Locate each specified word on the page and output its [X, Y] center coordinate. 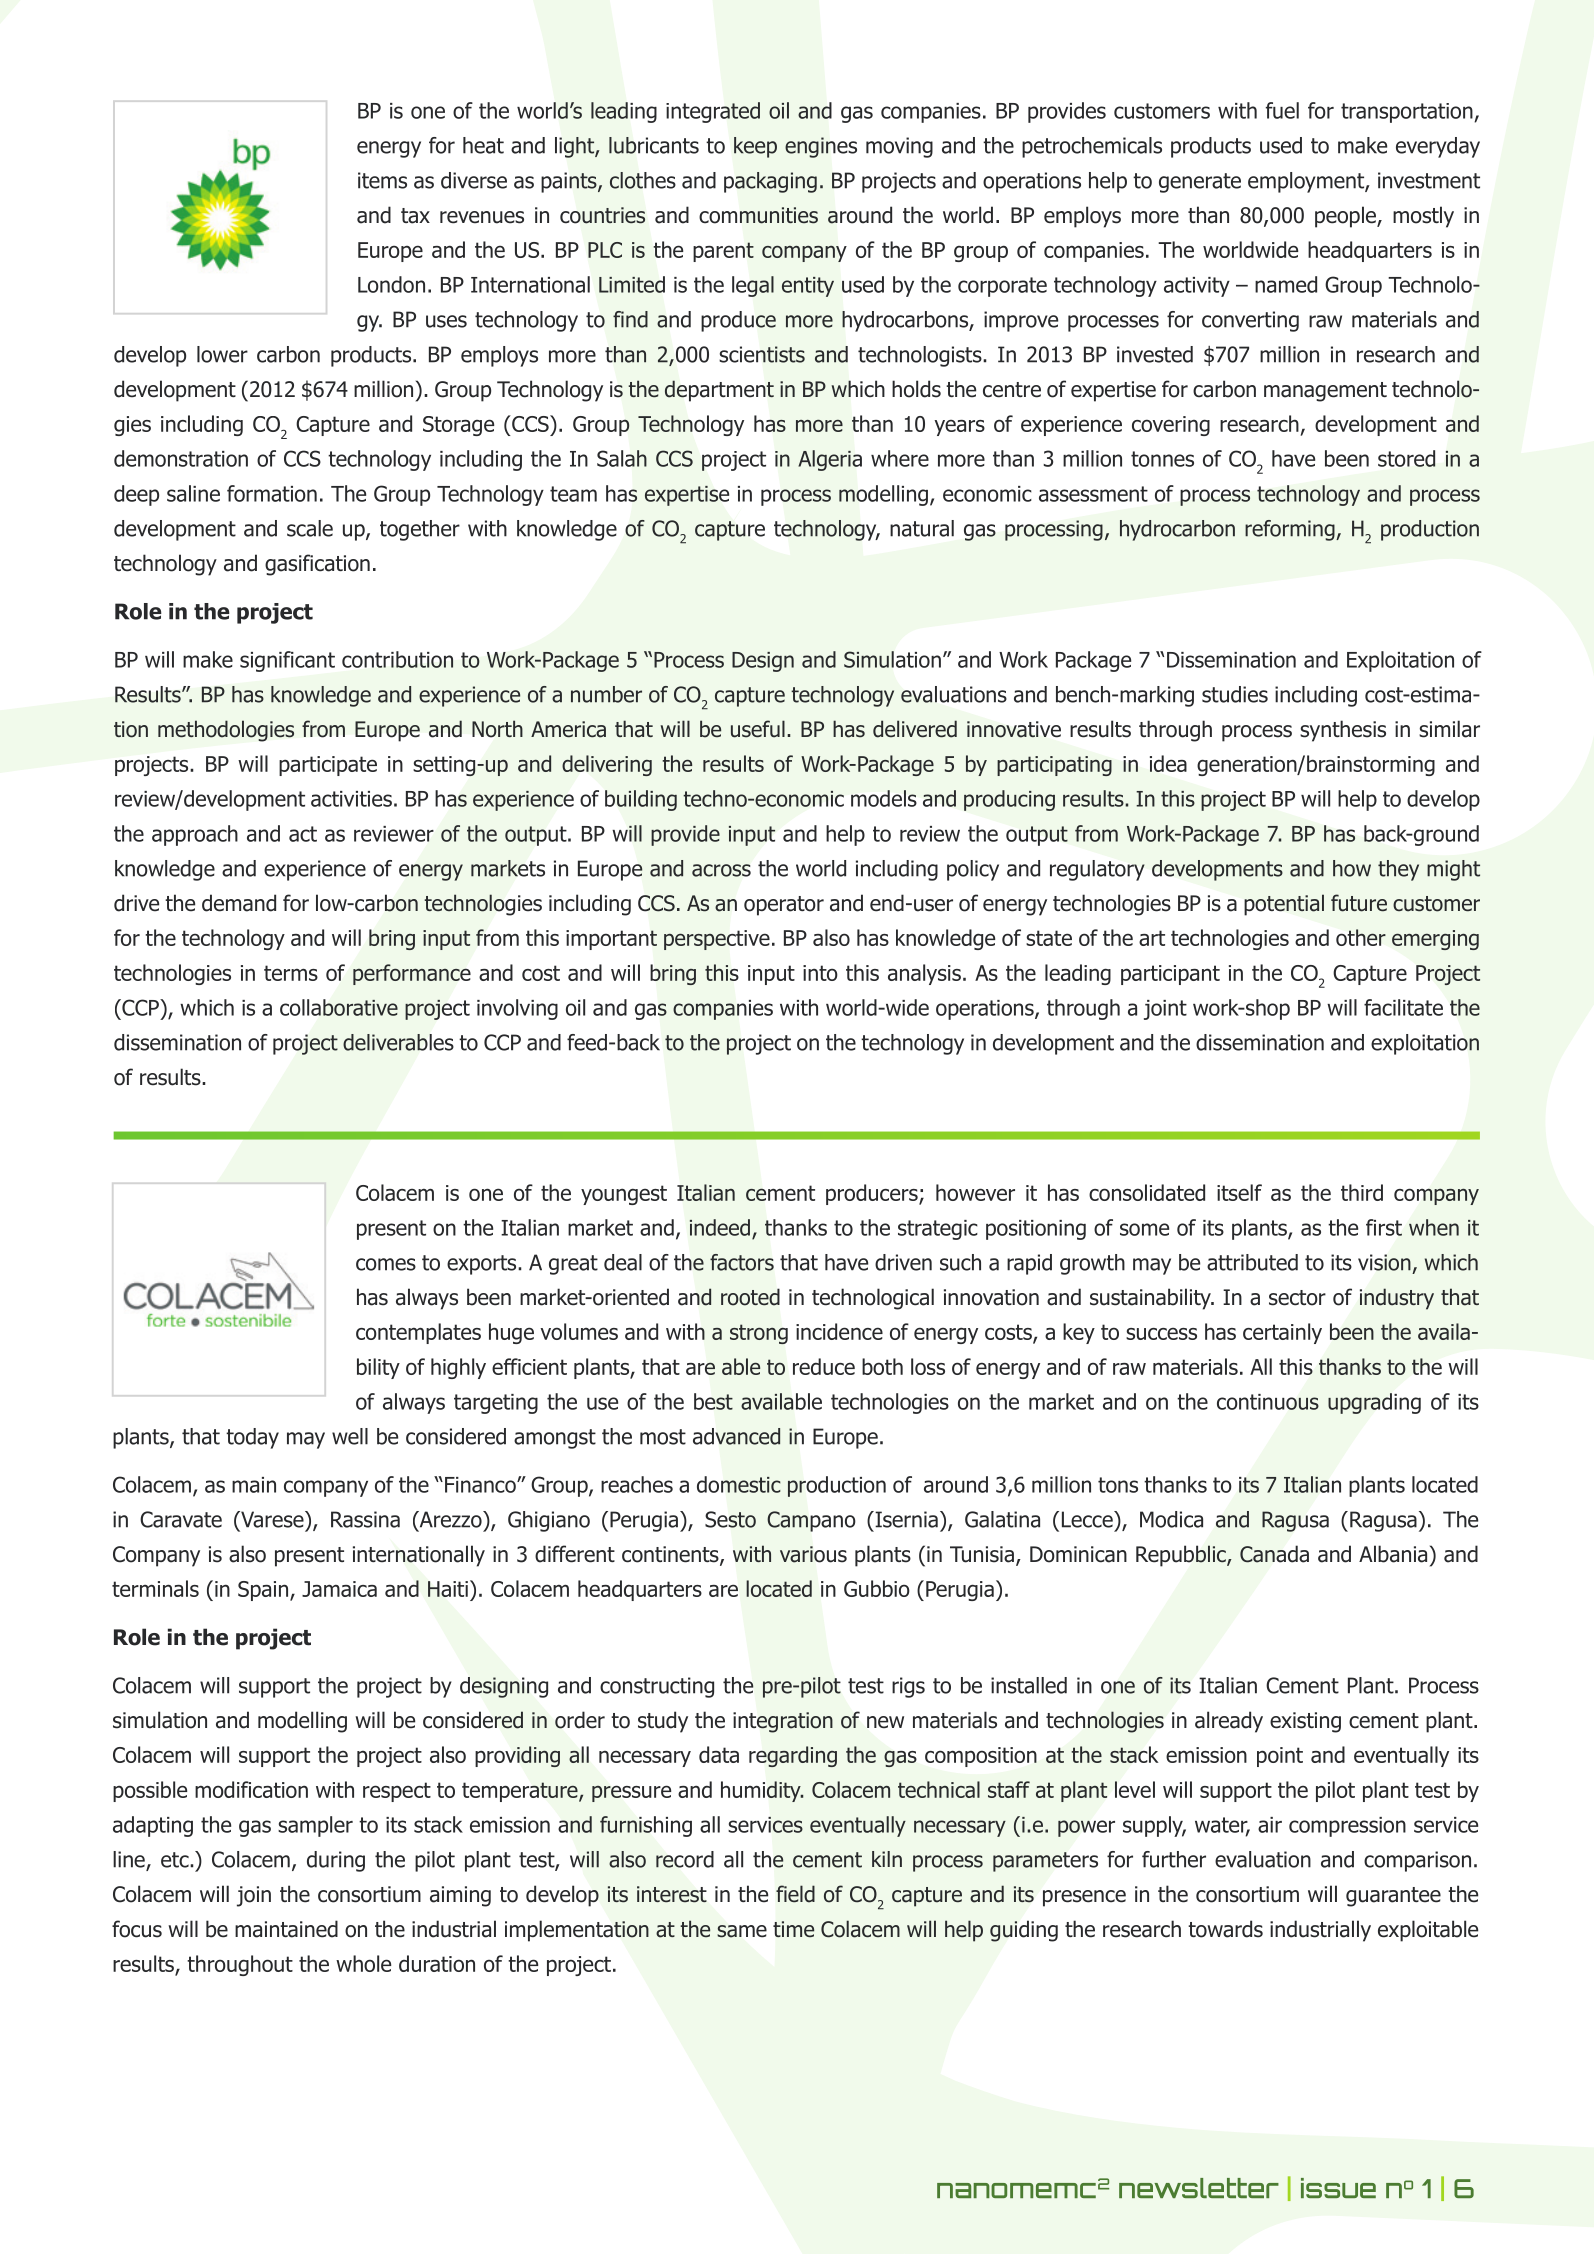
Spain [264, 1591]
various [813, 1554]
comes [386, 1264]
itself [1239, 1192]
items [382, 180]
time [793, 1929]
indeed [720, 1227]
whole [363, 1963]
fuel [1282, 110]
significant [287, 661]
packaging [770, 182]
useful [758, 729]
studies [1235, 694]
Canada [1274, 1554]
